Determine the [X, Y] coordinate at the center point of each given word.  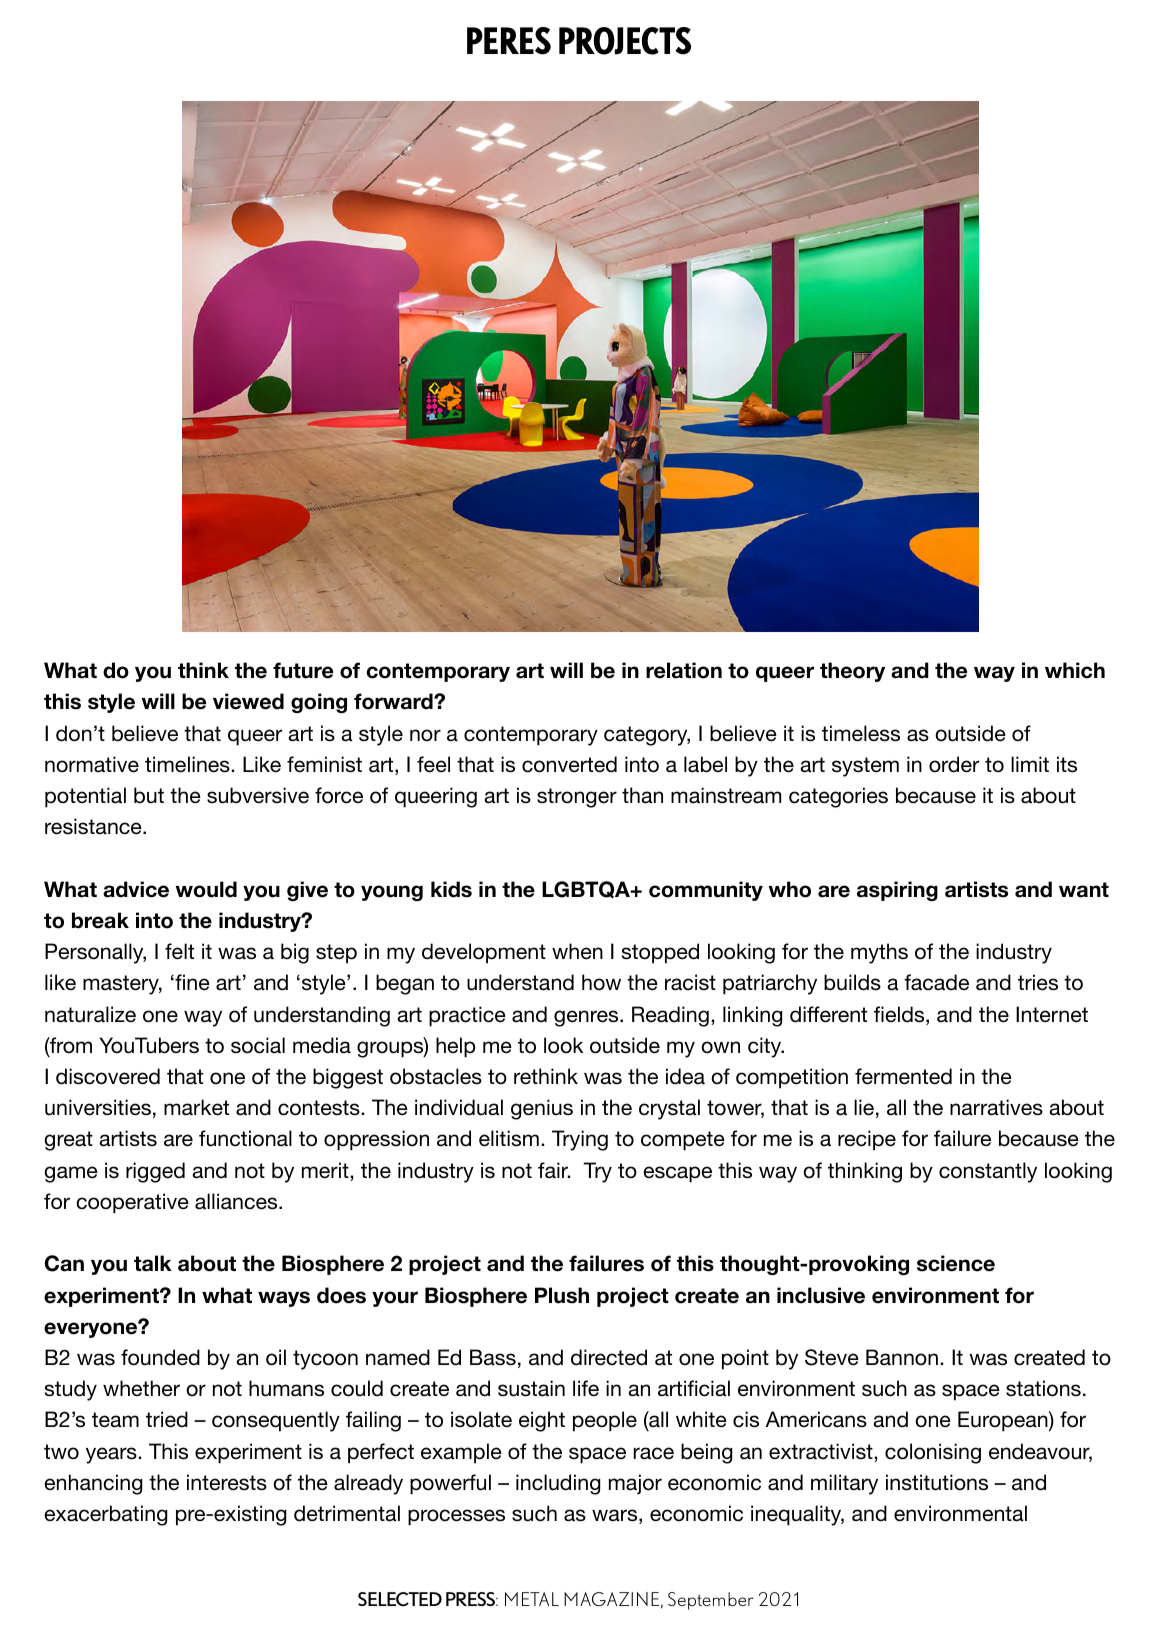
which [1075, 670]
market [196, 1107]
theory [852, 672]
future [303, 670]
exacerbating [105, 1515]
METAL [532, 1599]
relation [684, 670]
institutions [937, 1482]
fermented [903, 1076]
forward [394, 701]
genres [587, 1018]
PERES [509, 41]
